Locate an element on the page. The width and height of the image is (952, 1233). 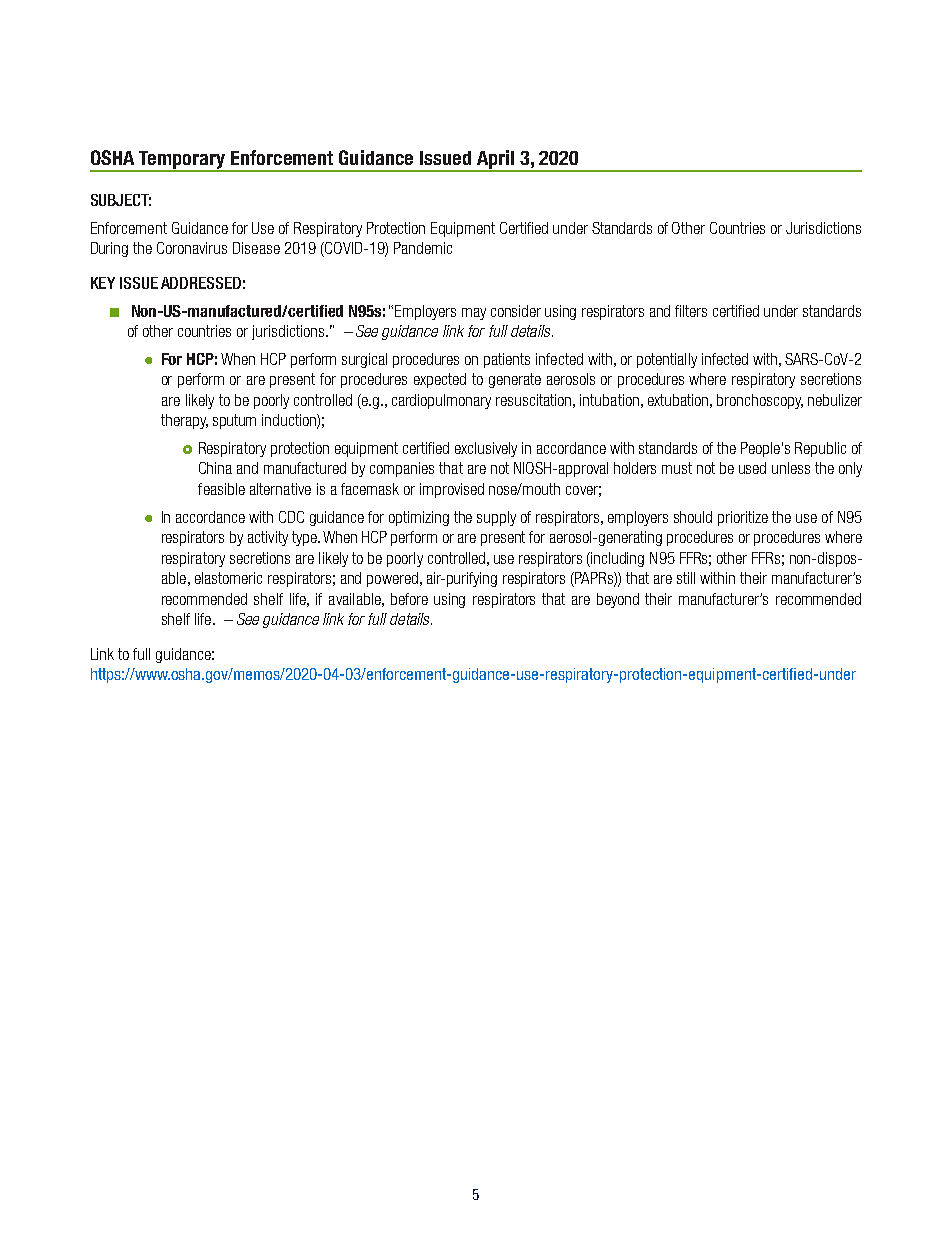
April is located at coordinates (496, 160).
